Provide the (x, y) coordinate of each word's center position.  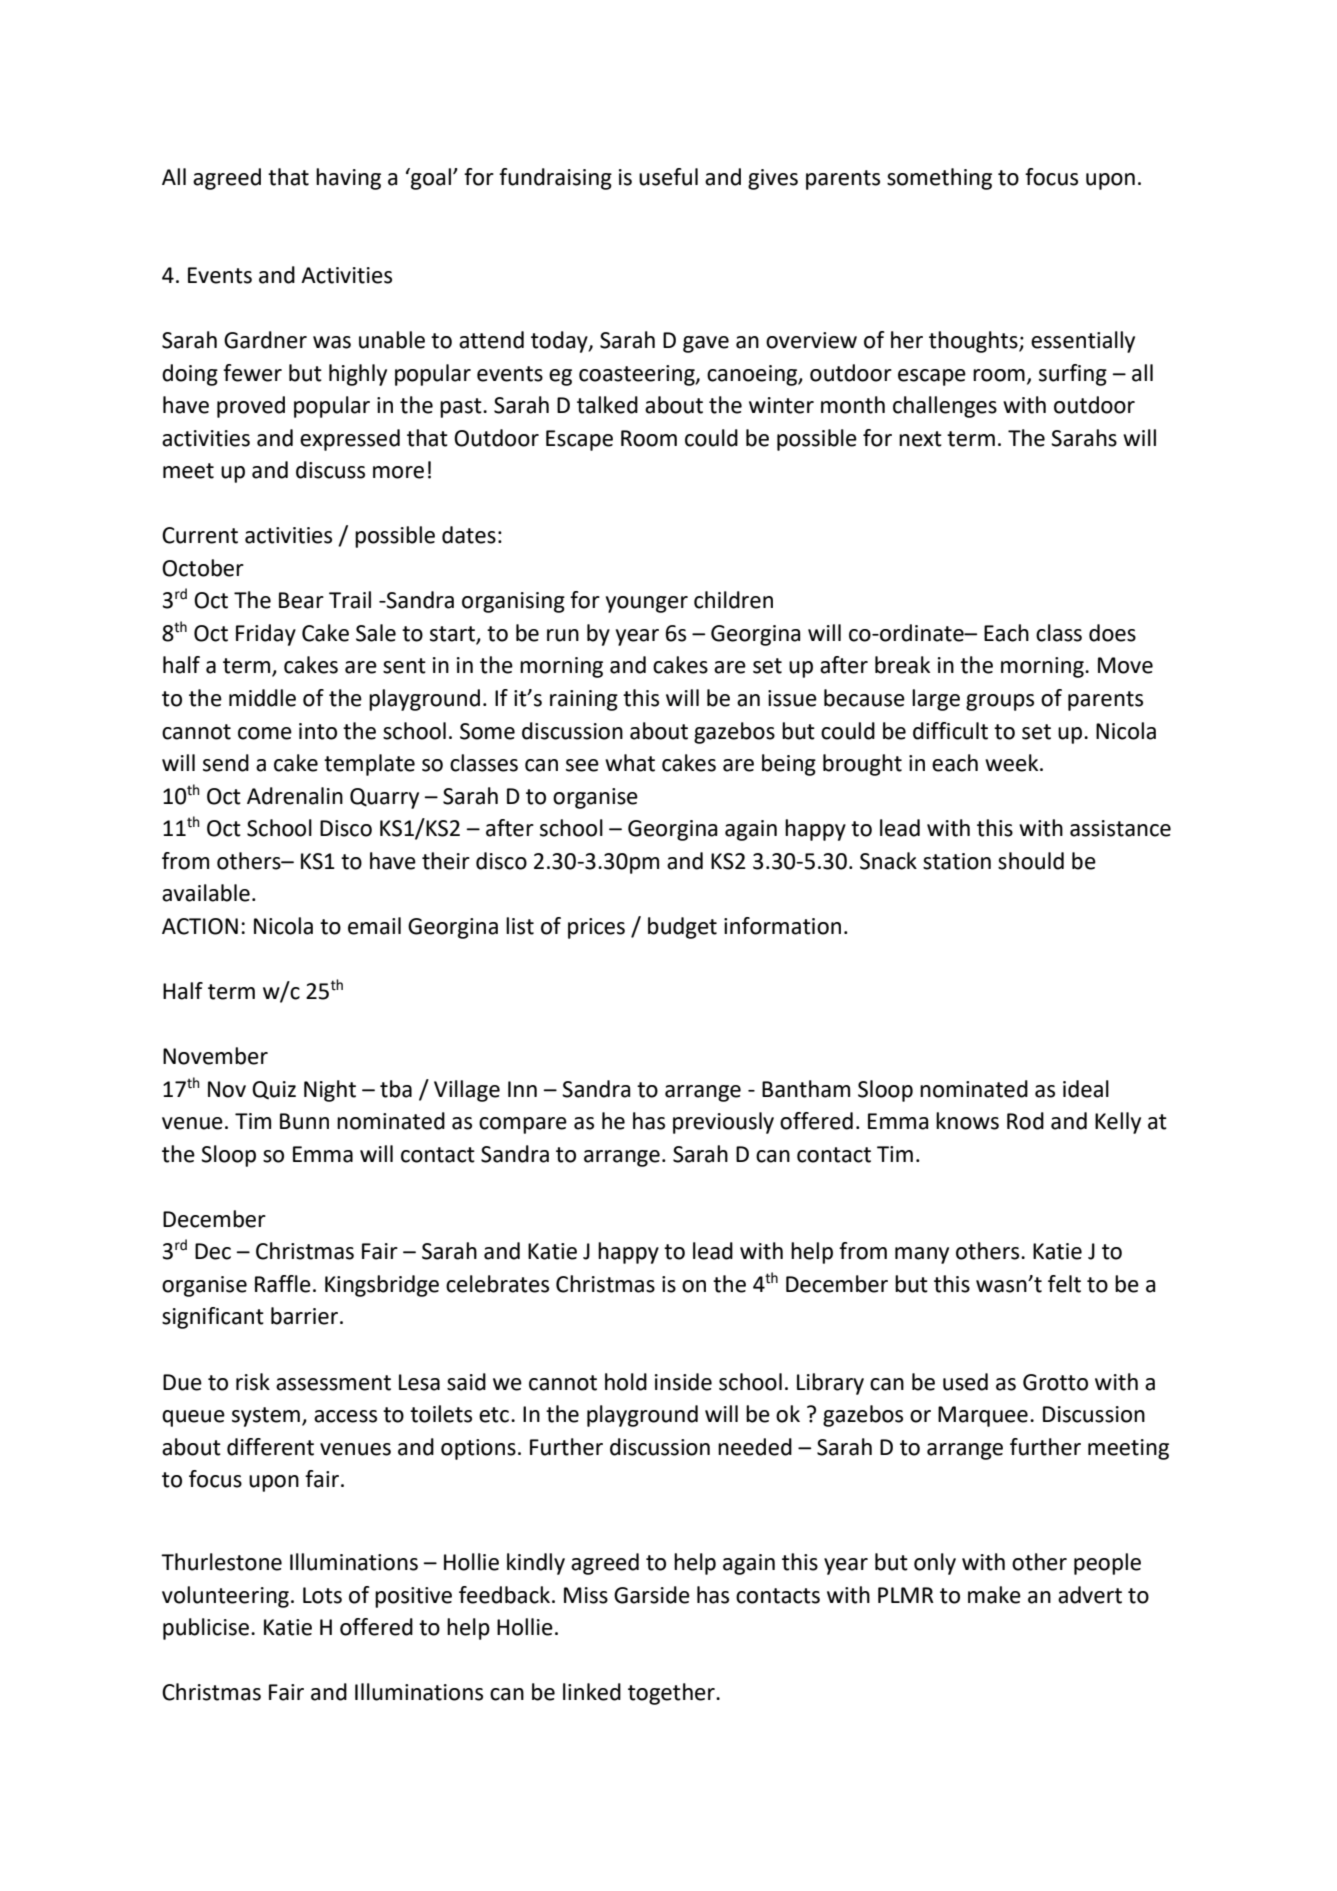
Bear (301, 600)
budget (682, 928)
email (374, 926)
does (1112, 633)
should (1031, 861)
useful (668, 177)
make (994, 1595)
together (672, 1694)
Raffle (283, 1284)
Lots (322, 1595)
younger (647, 604)
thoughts (974, 342)
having (348, 179)
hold (626, 1382)
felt (1064, 1284)
